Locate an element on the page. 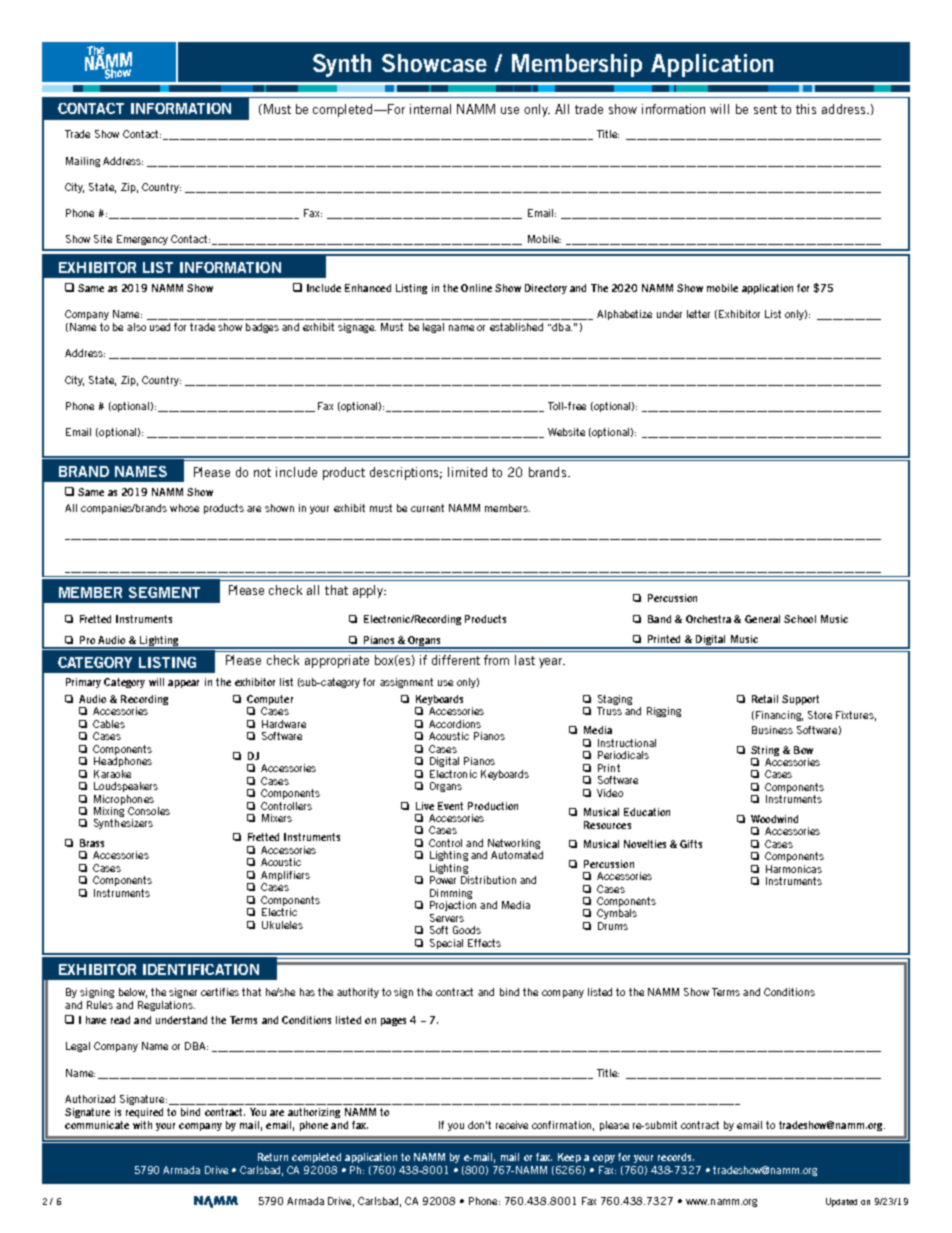 This document has width=952, height=1233. General is located at coordinates (762, 619).
